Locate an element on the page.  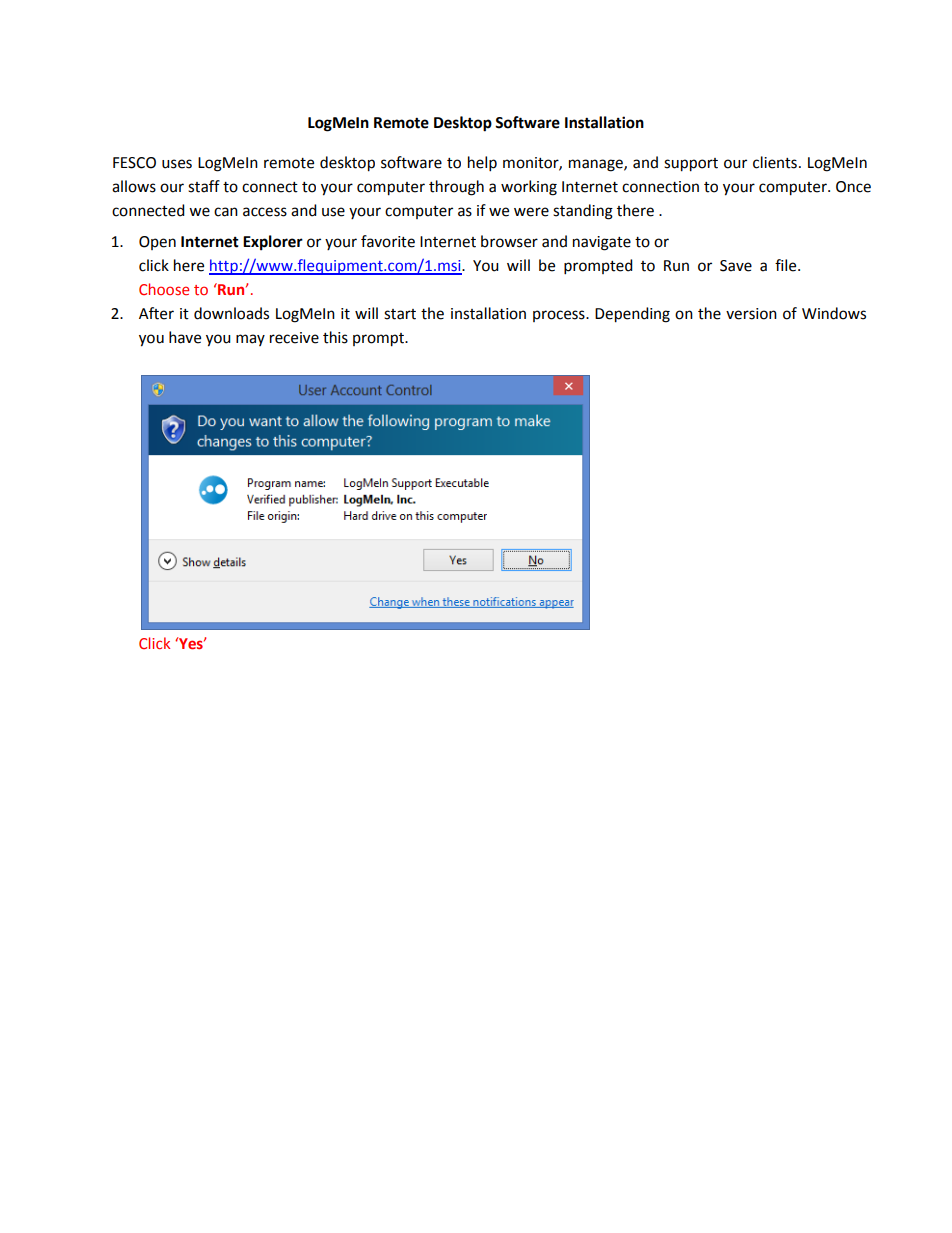
file is located at coordinates (787, 265).
